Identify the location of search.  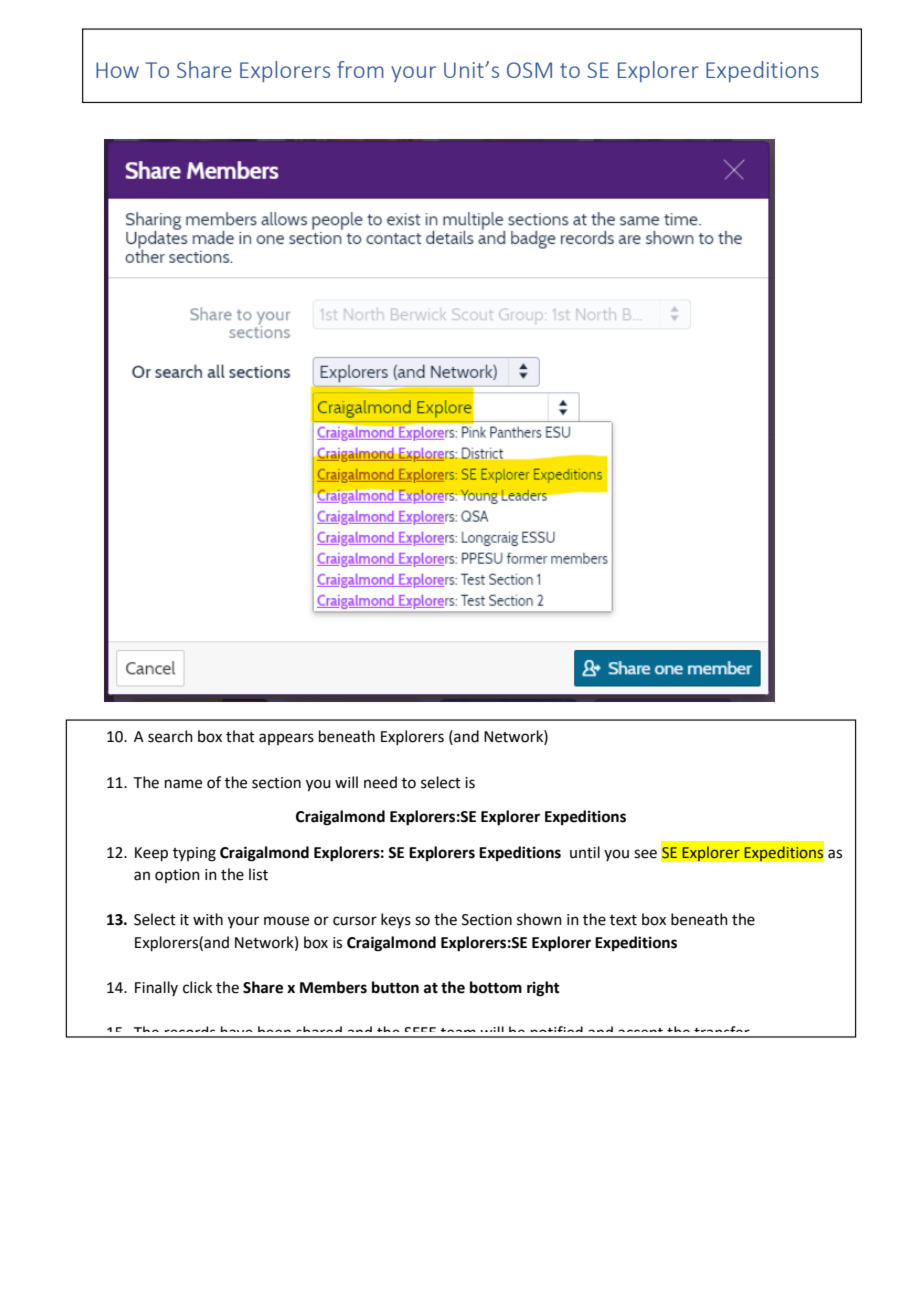
(170, 736).
